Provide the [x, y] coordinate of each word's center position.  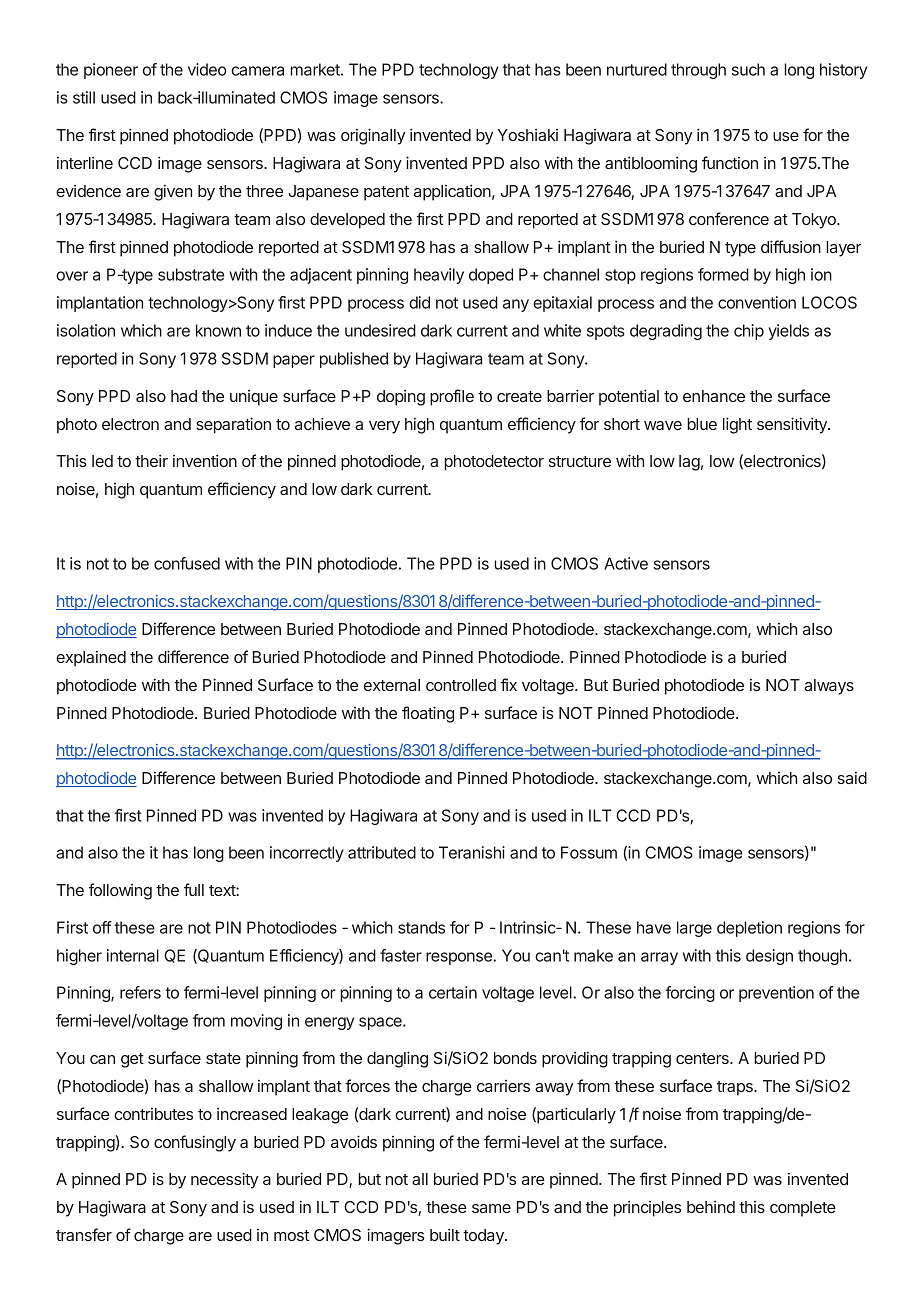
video [207, 69]
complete [803, 1209]
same [491, 1208]
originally [373, 136]
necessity [224, 1180]
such [748, 69]
